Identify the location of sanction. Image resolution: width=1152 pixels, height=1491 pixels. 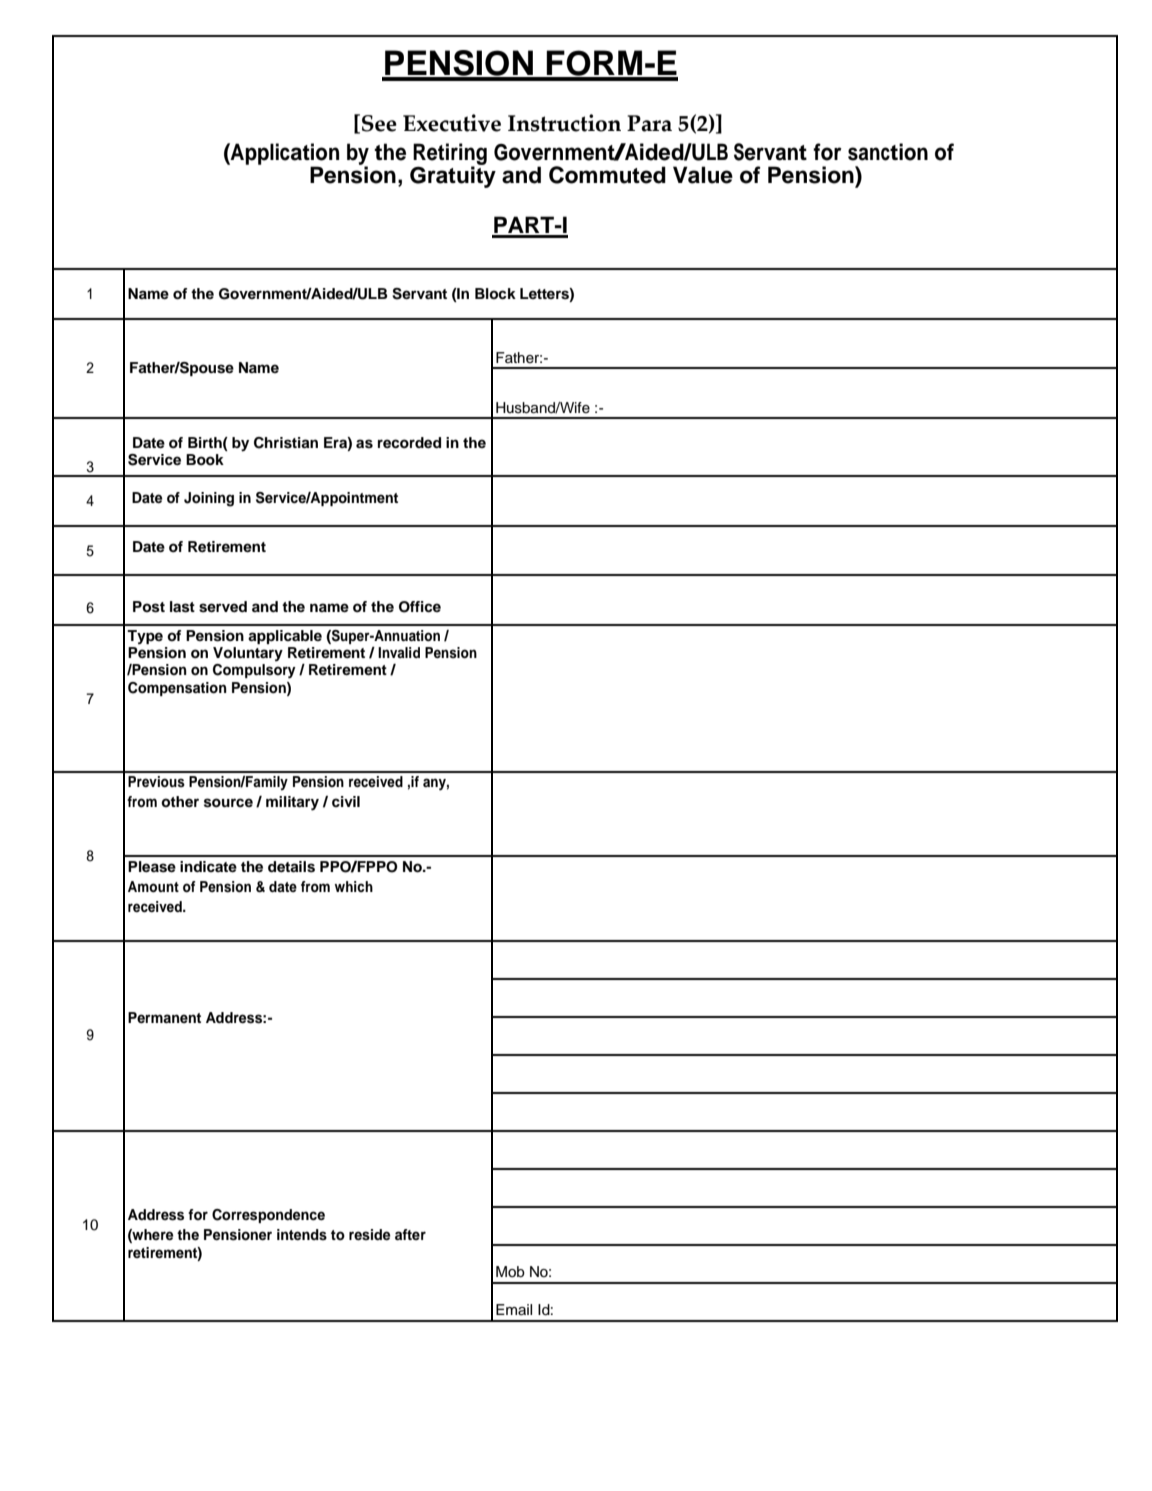
(888, 152).
